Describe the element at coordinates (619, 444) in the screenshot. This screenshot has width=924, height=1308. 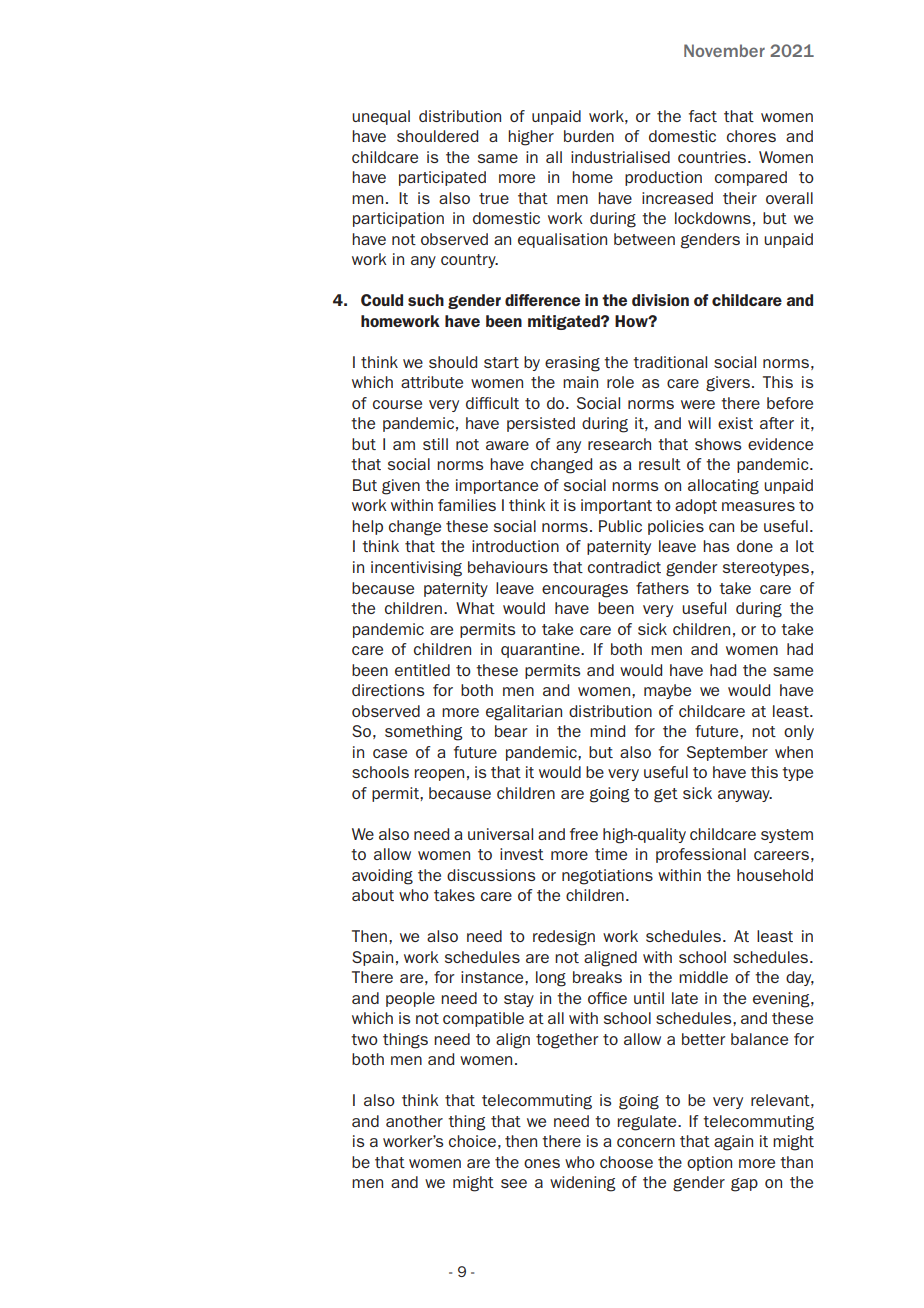
I see `research` at that location.
